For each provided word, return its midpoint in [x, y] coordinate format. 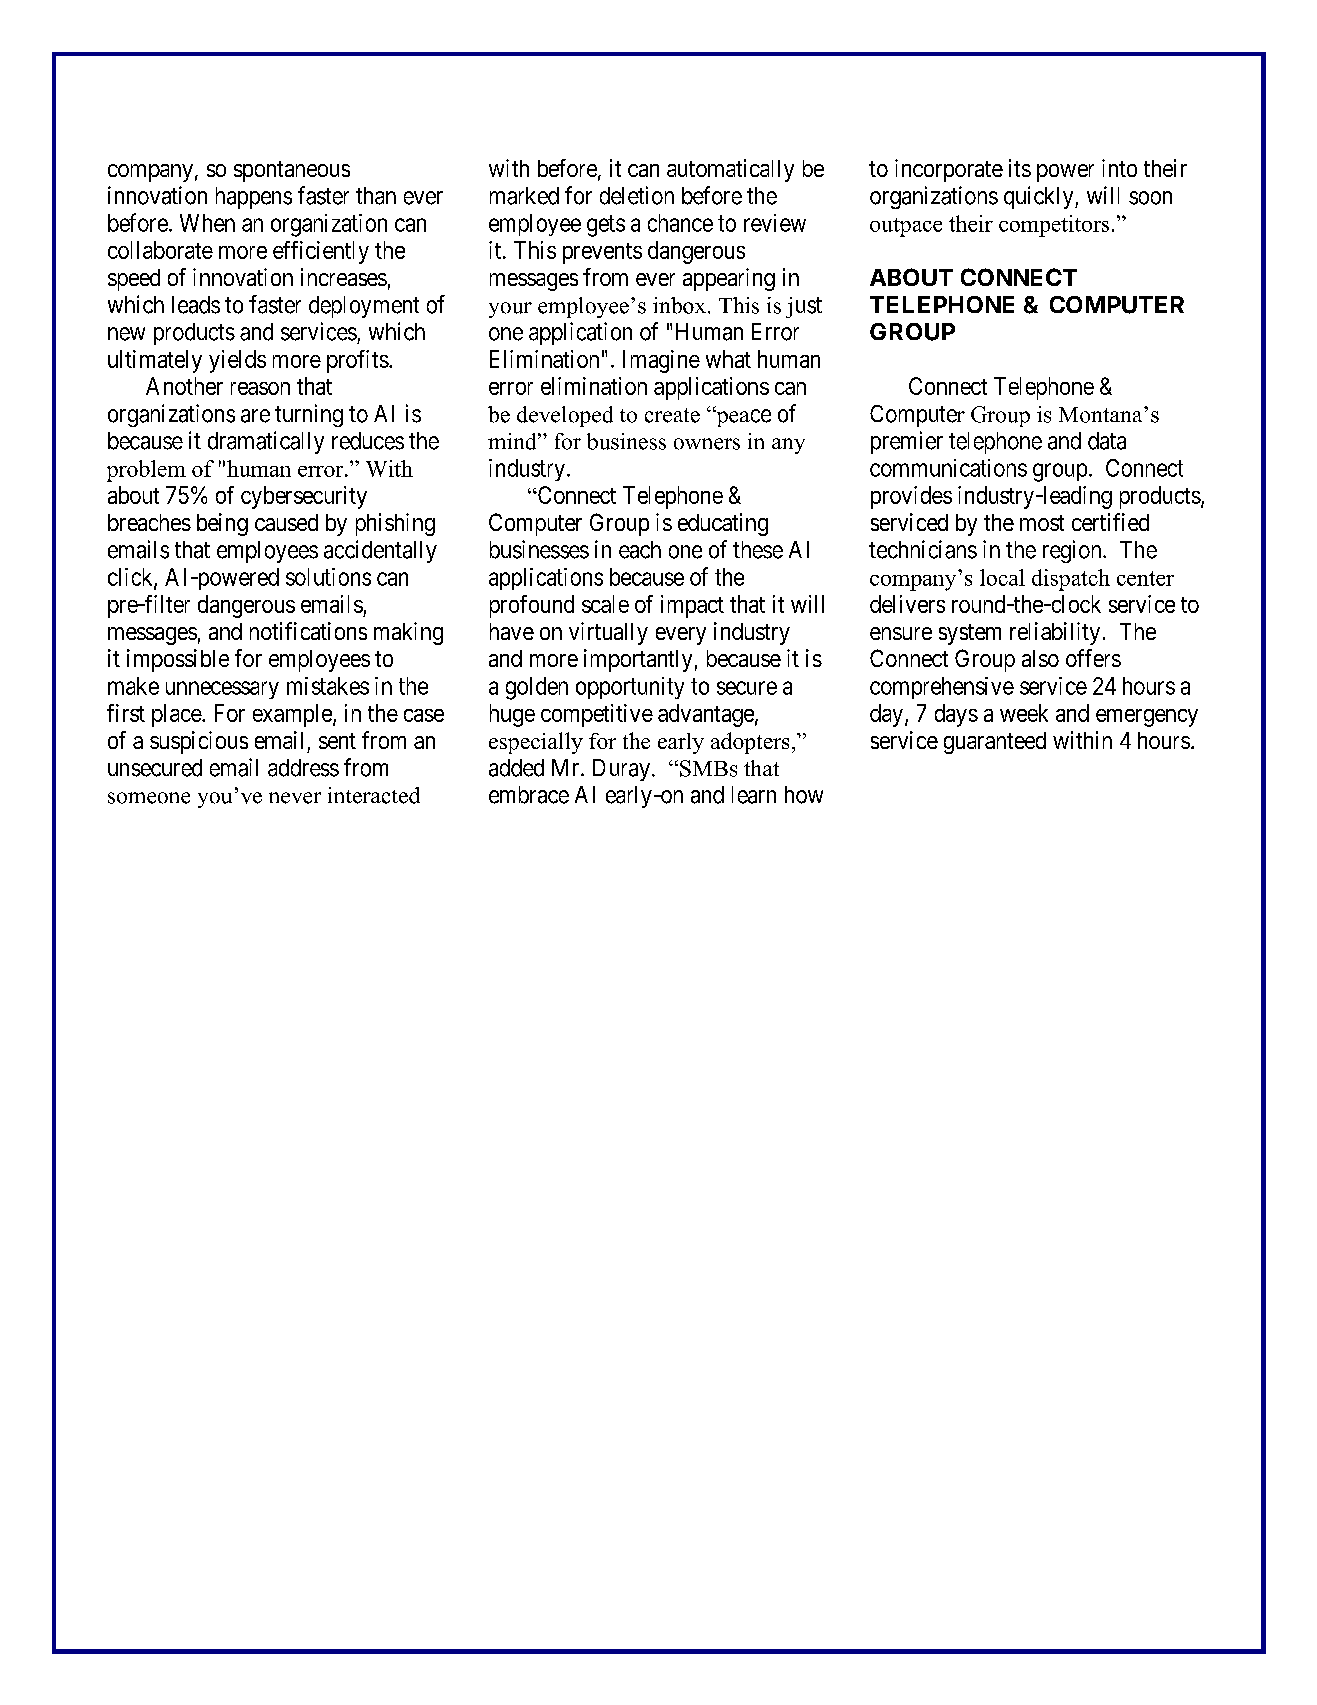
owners [707, 444]
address [303, 768]
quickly [1040, 197]
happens [254, 198]
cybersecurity [304, 497]
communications [948, 468]
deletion [637, 195]
